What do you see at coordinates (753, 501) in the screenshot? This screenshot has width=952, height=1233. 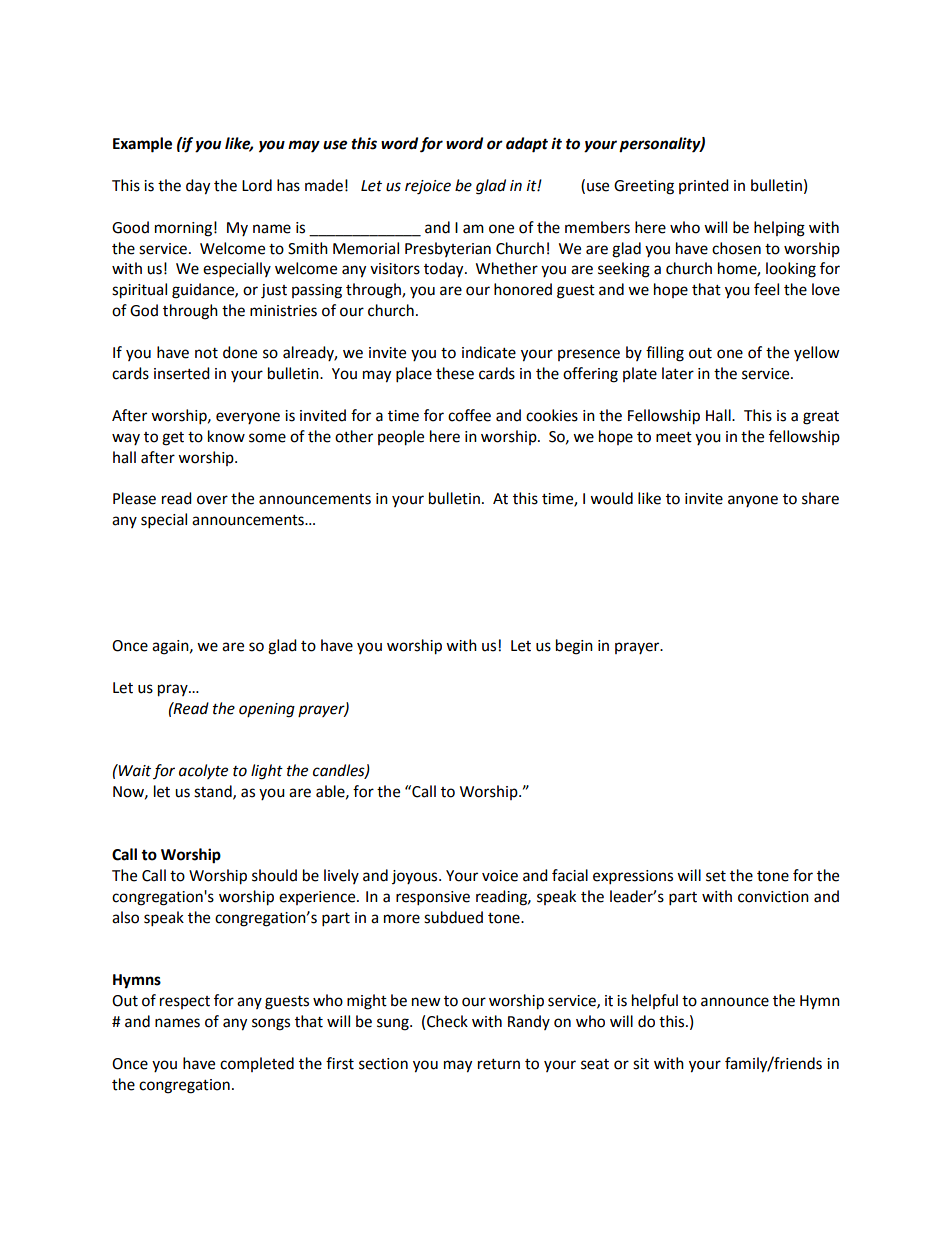 I see `anyone` at bounding box center [753, 501].
